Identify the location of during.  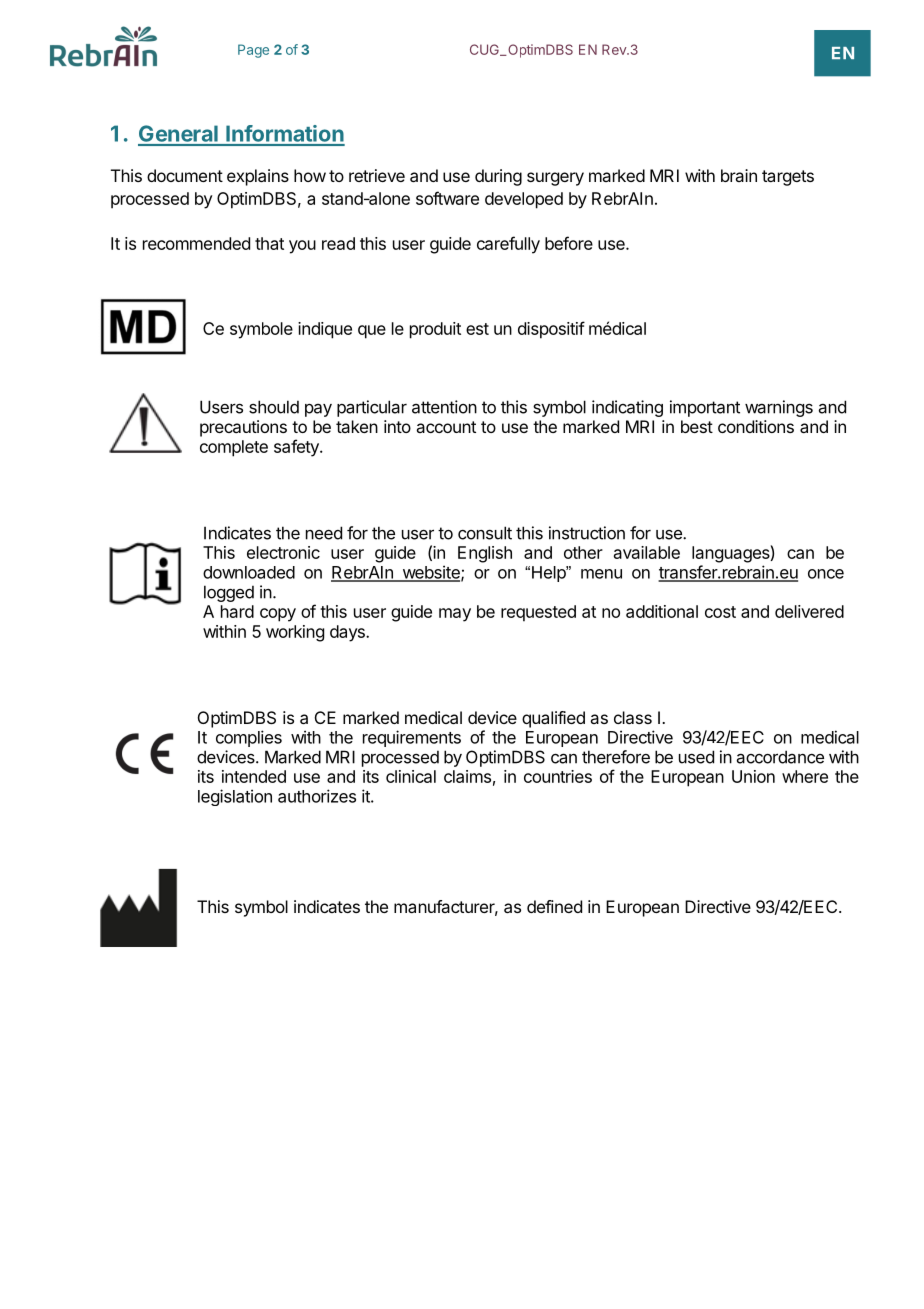
(498, 177).
